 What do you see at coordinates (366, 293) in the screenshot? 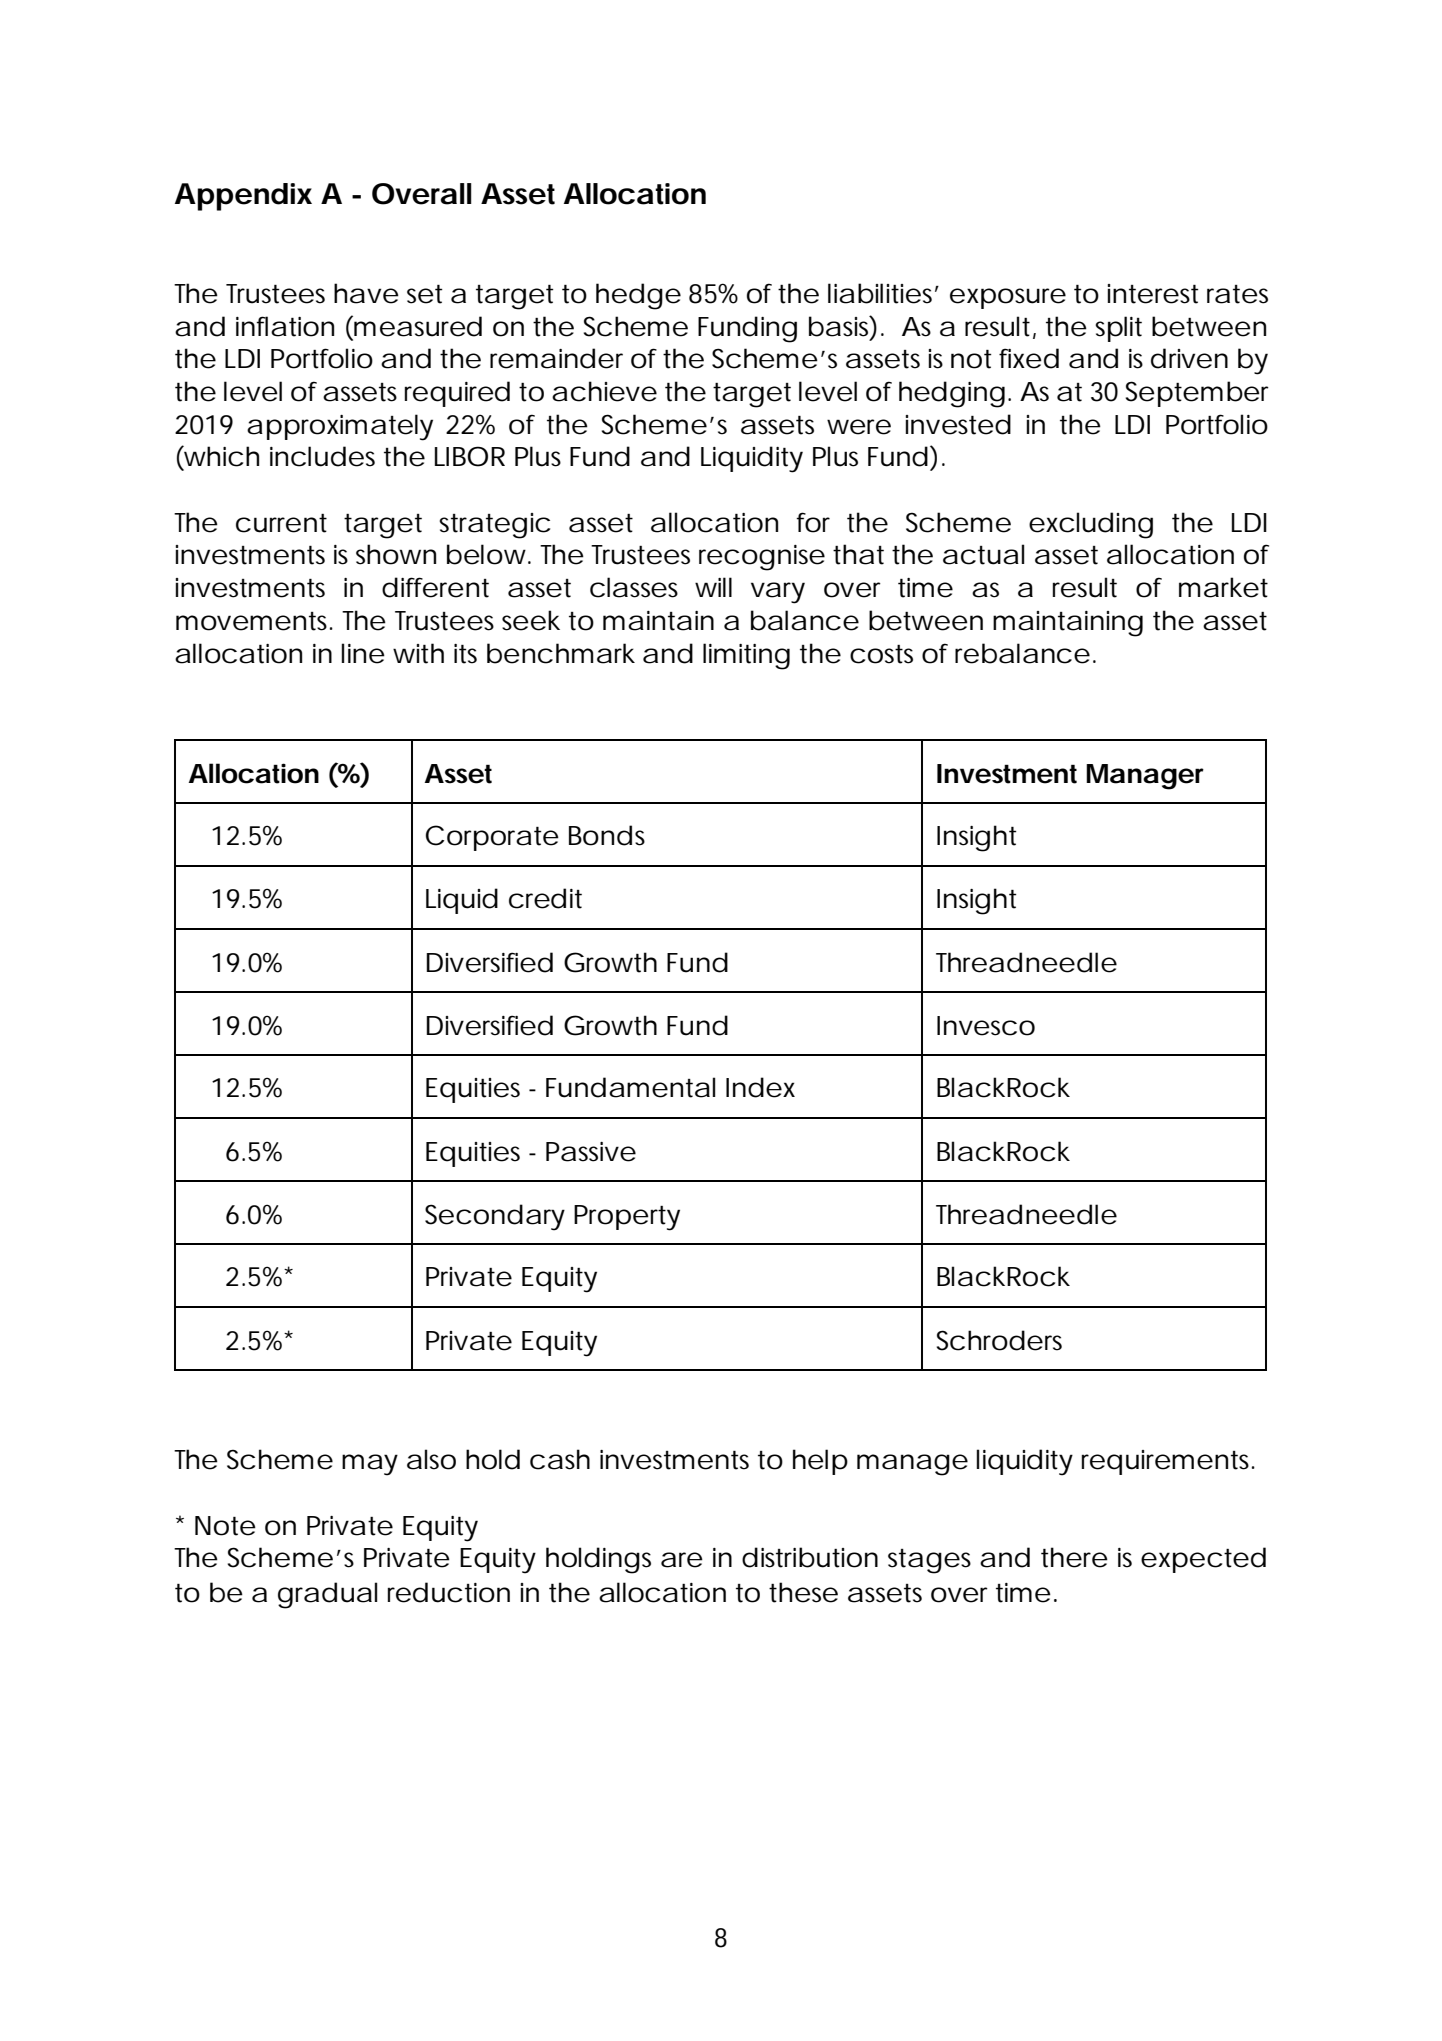
I see `have` at bounding box center [366, 293].
